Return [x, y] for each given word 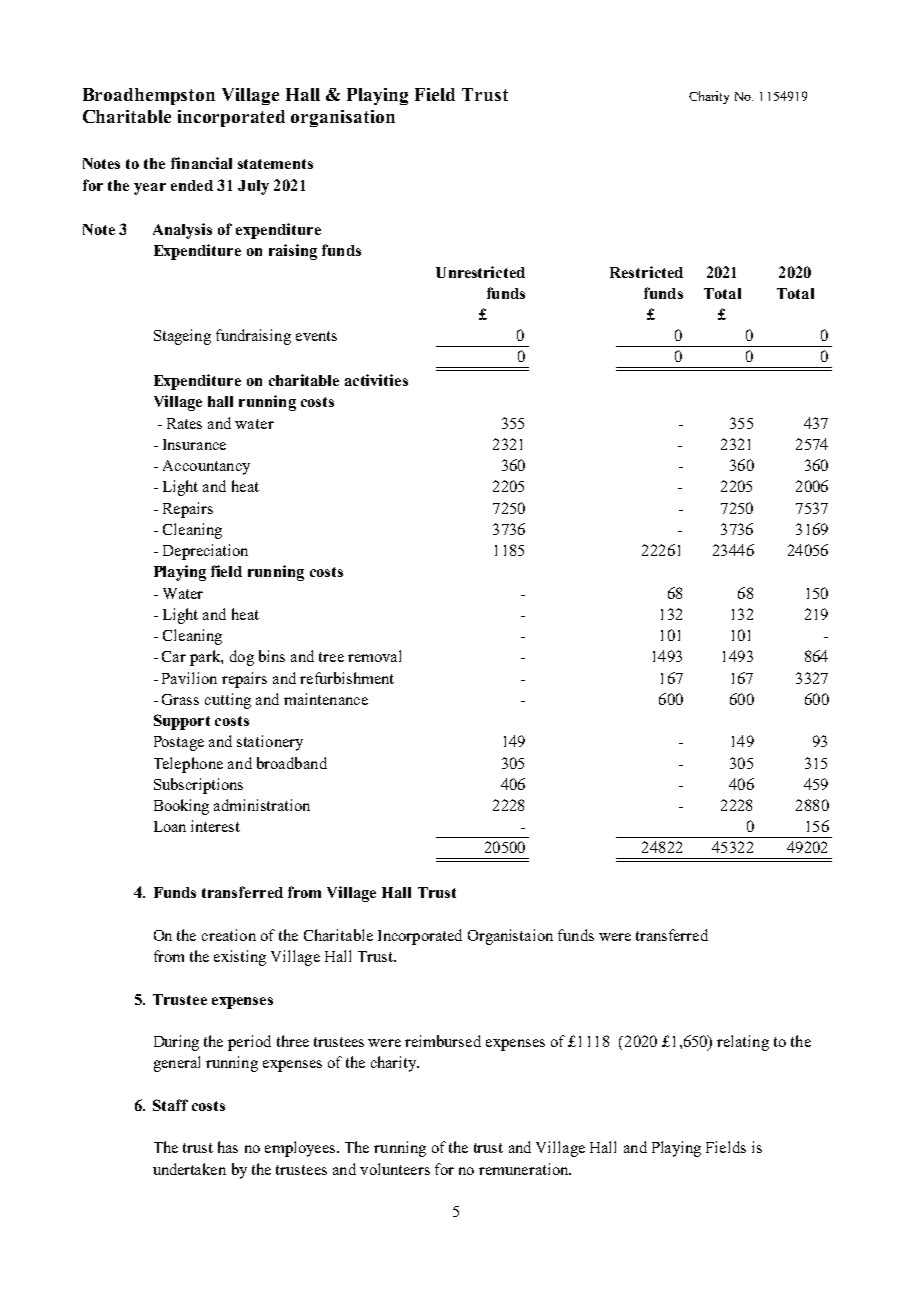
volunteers [395, 1169]
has [228, 1147]
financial [201, 163]
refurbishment [347, 678]
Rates [184, 423]
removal [374, 656]
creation [229, 935]
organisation [343, 118]
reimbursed [443, 1041]
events [316, 336]
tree [331, 657]
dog [242, 658]
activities [376, 380]
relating [743, 1043]
